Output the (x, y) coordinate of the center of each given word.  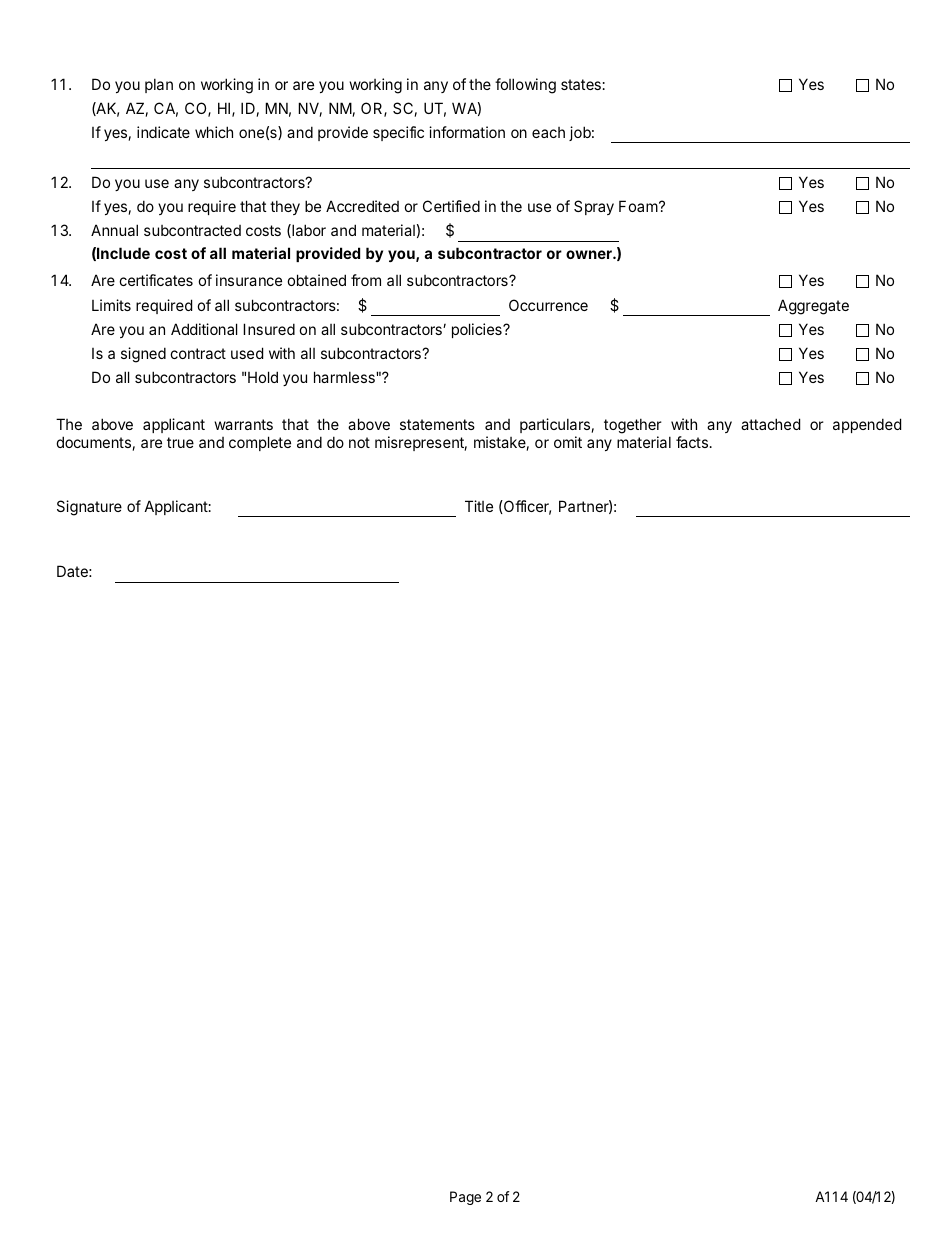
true (180, 442)
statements (437, 424)
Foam (638, 206)
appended (867, 425)
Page (465, 1198)
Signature (89, 508)
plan (159, 85)
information (467, 132)
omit (568, 442)
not (359, 442)
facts (692, 442)
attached (770, 424)
